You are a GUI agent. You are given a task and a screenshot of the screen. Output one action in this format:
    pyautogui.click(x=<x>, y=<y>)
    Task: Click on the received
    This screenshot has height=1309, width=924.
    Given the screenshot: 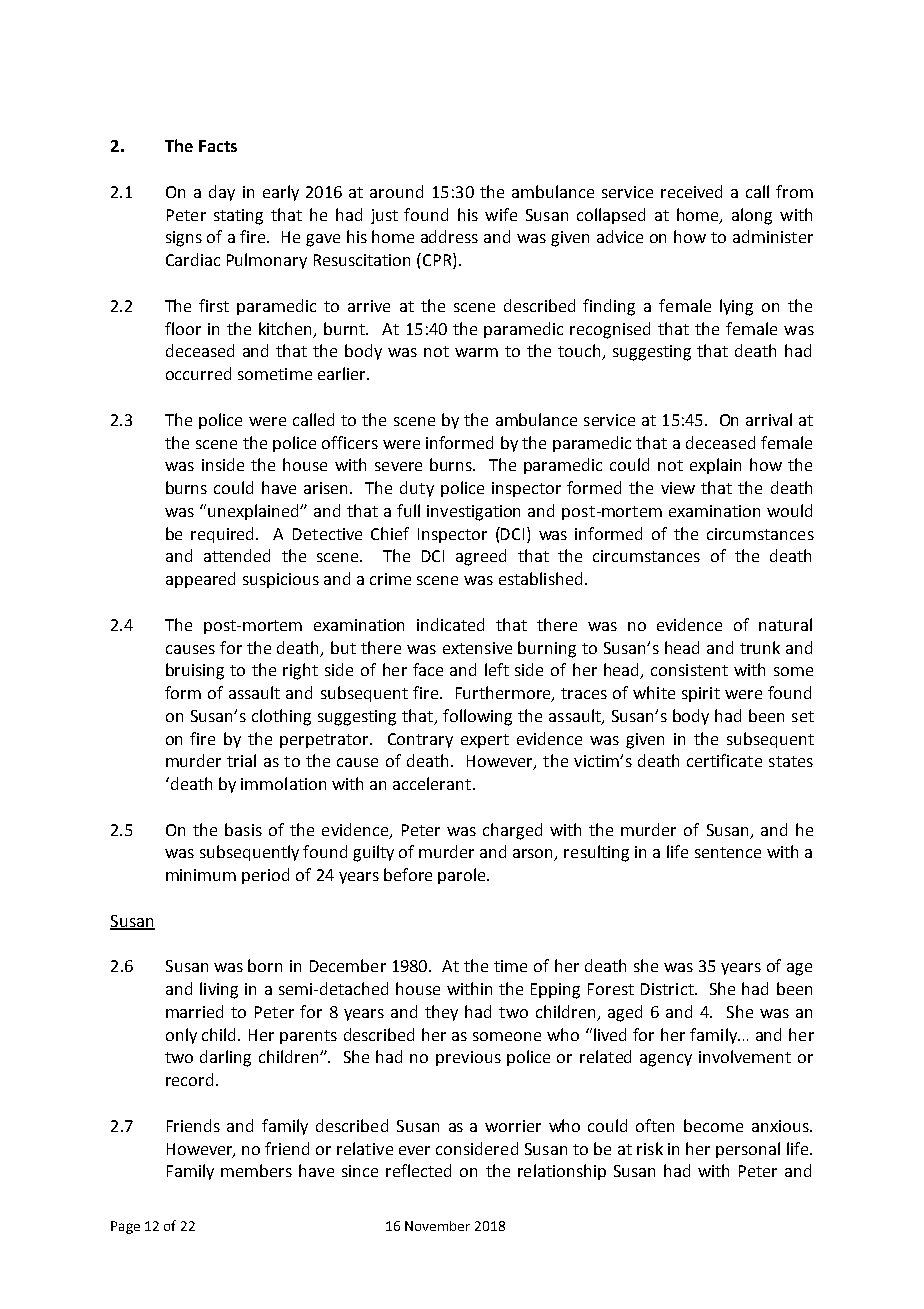 What is the action you would take?
    pyautogui.click(x=691, y=191)
